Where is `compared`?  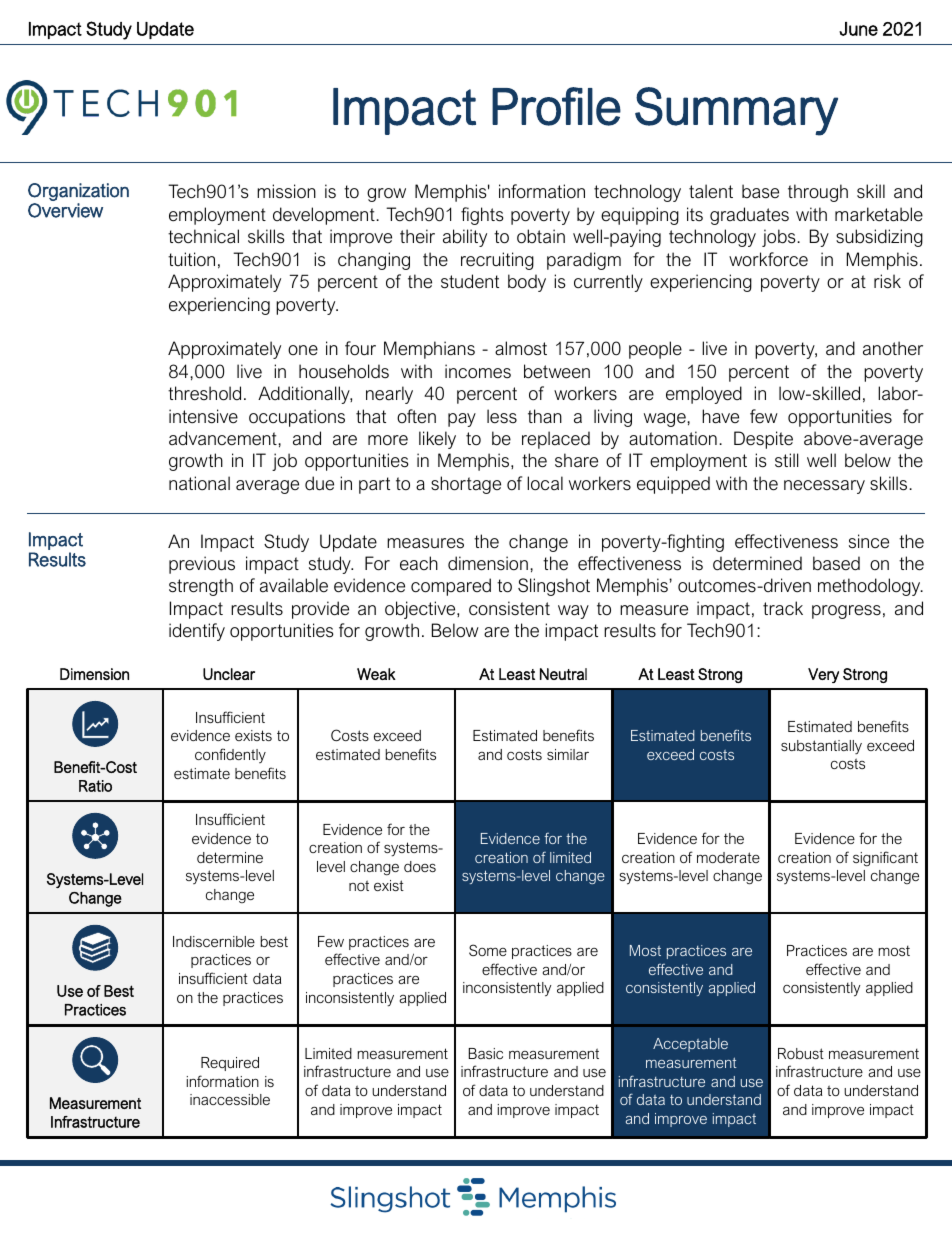 compared is located at coordinates (451, 587).
